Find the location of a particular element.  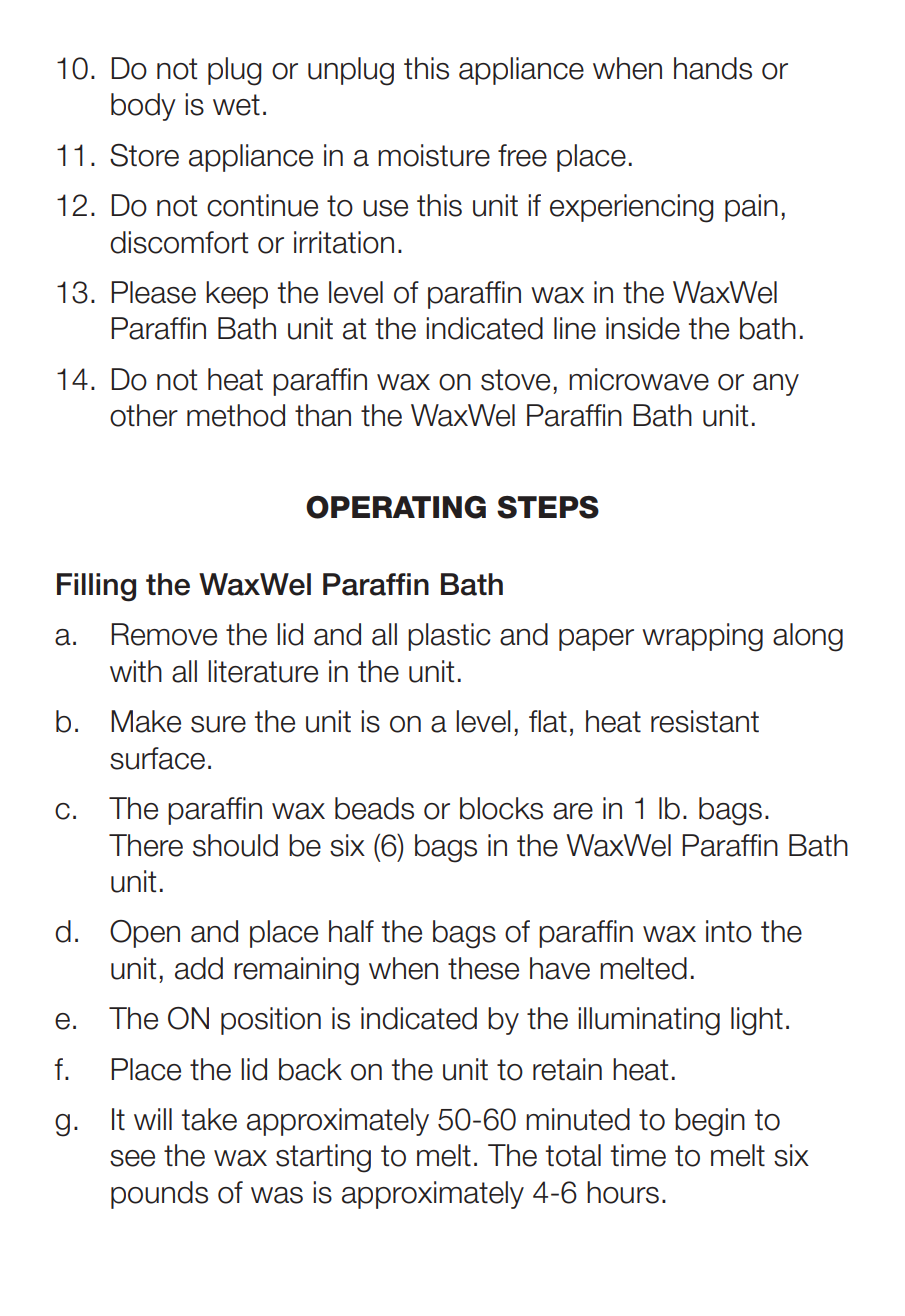

hands is located at coordinates (713, 68).
